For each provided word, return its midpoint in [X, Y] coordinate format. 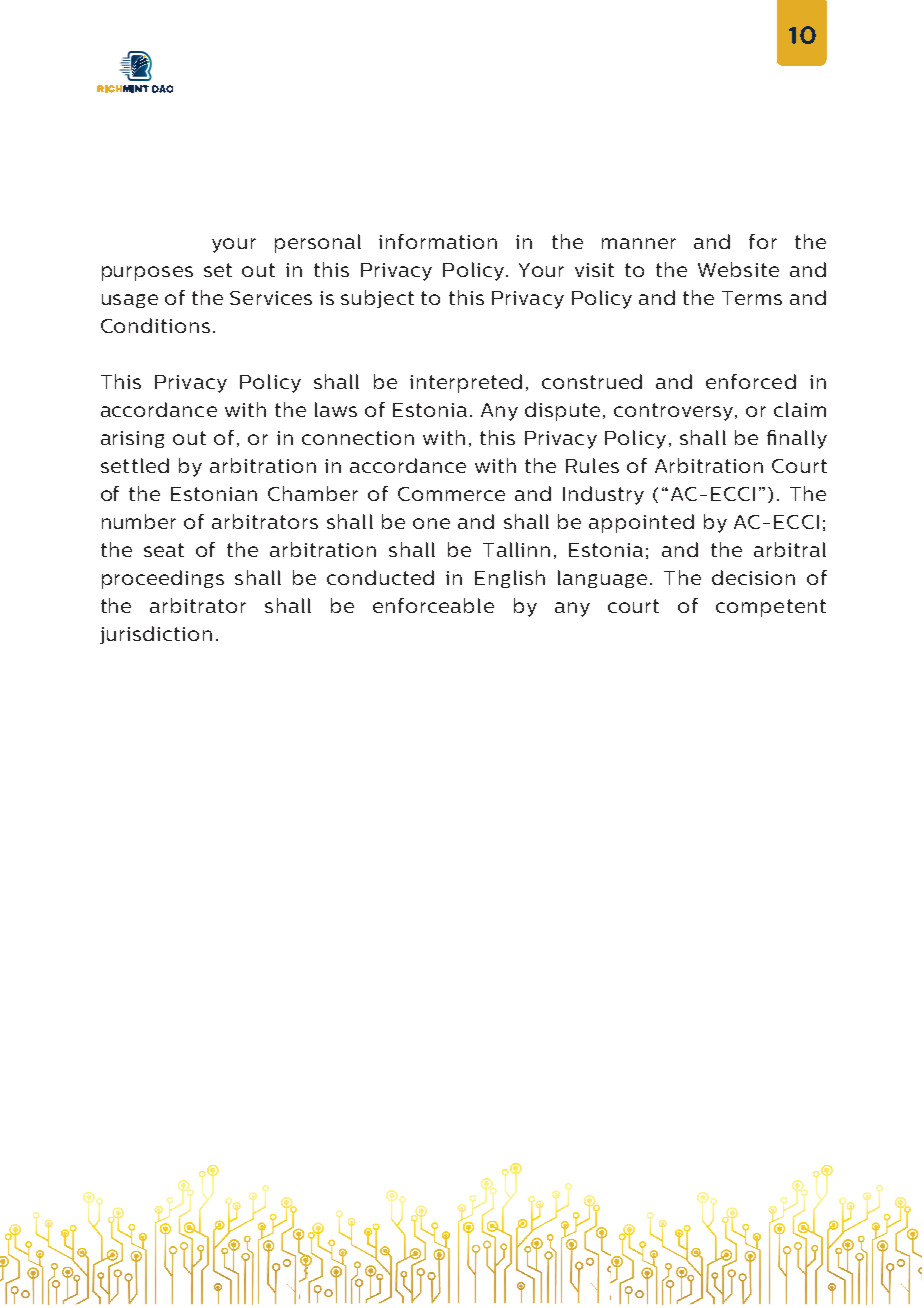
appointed [641, 523]
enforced [751, 381]
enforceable [433, 605]
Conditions [155, 325]
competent [771, 608]
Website [738, 269]
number [139, 521]
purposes [147, 273]
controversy [675, 412]
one [431, 523]
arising [132, 439]
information [438, 241]
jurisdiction [156, 635]
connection [358, 438]
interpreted [466, 383]
